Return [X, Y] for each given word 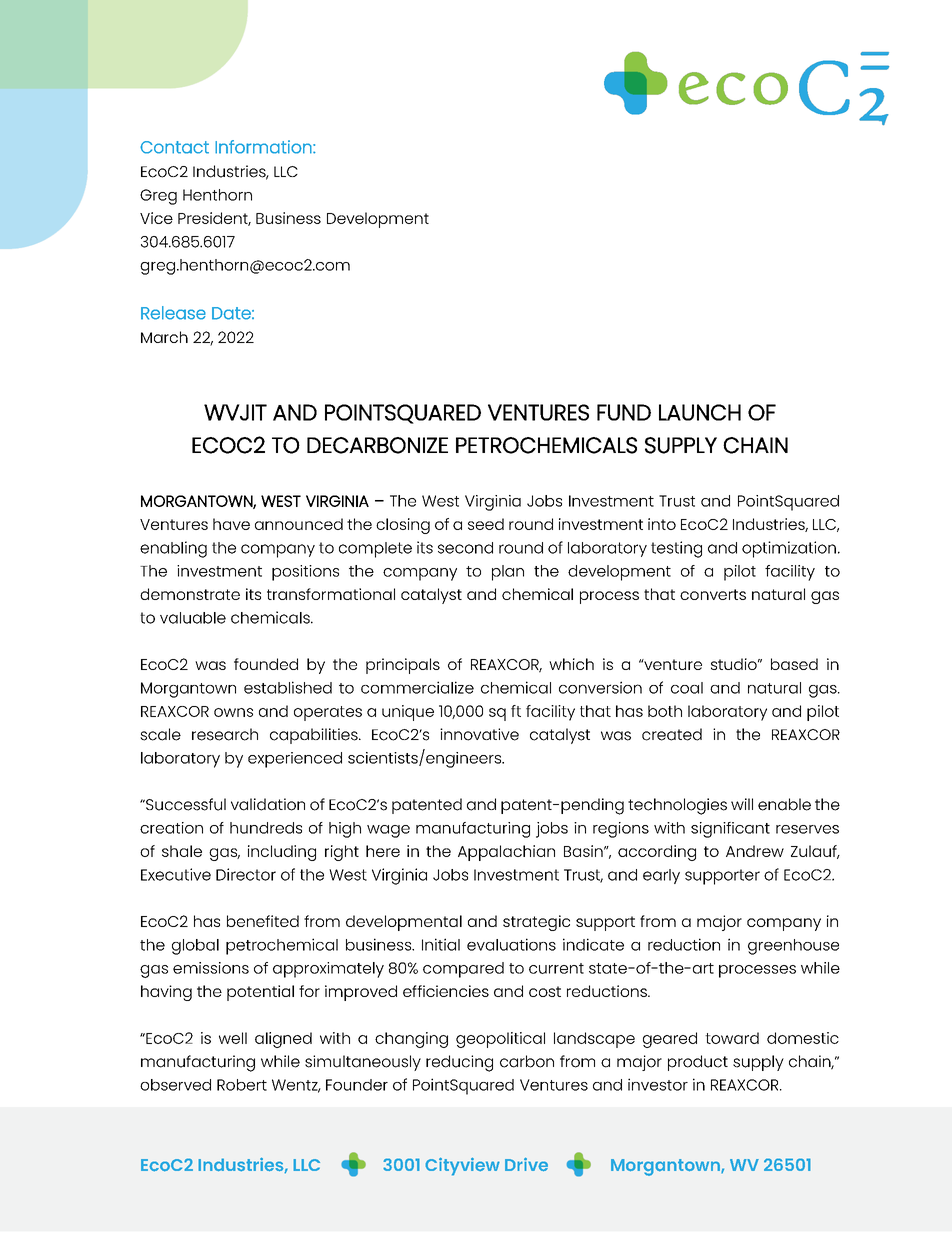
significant [730, 830]
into [662, 524]
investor [658, 1084]
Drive [526, 1164]
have [231, 524]
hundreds [266, 828]
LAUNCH [700, 412]
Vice [156, 218]
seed [486, 524]
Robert [242, 1085]
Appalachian [506, 853]
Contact [174, 147]
